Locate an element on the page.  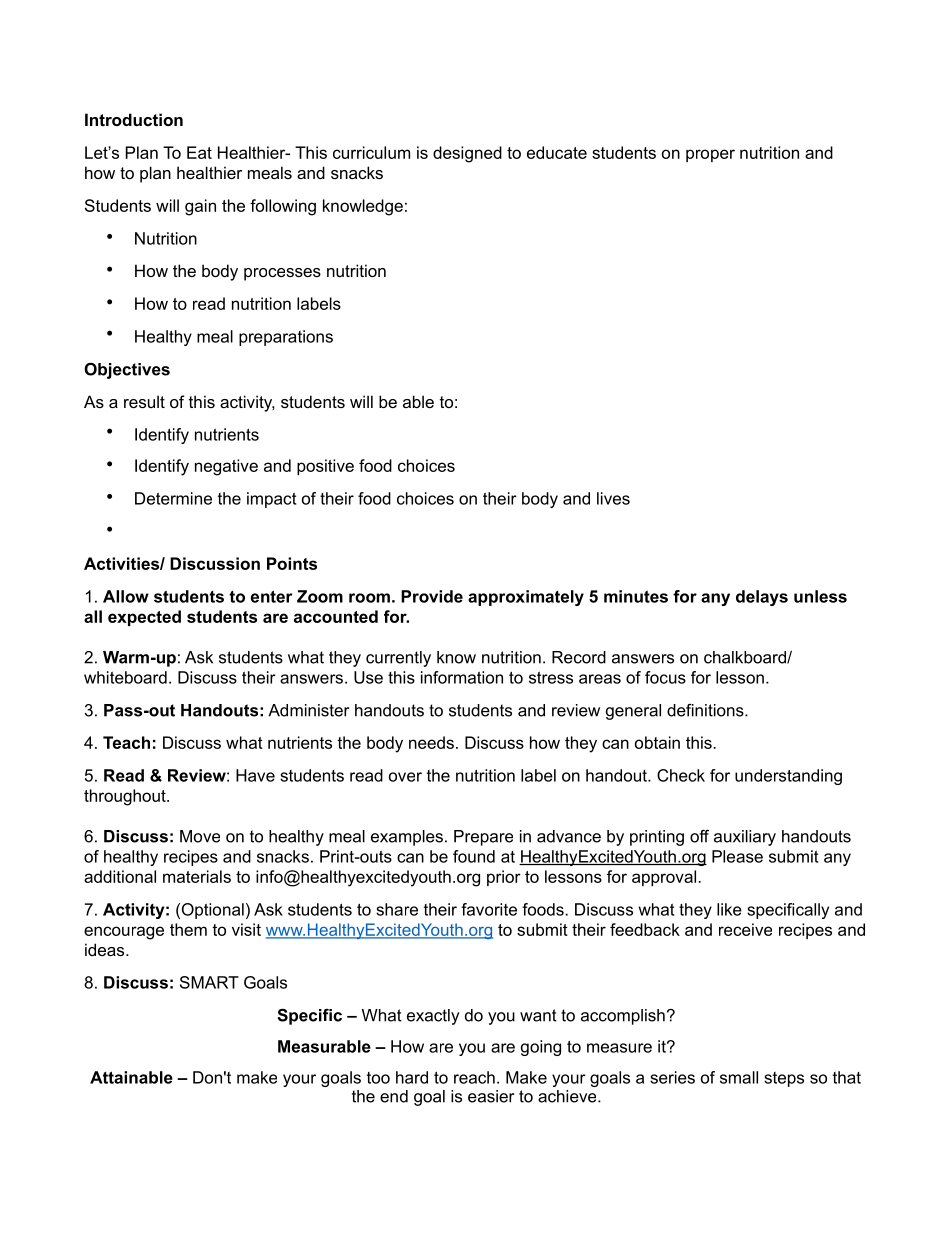
result is located at coordinates (144, 401).
